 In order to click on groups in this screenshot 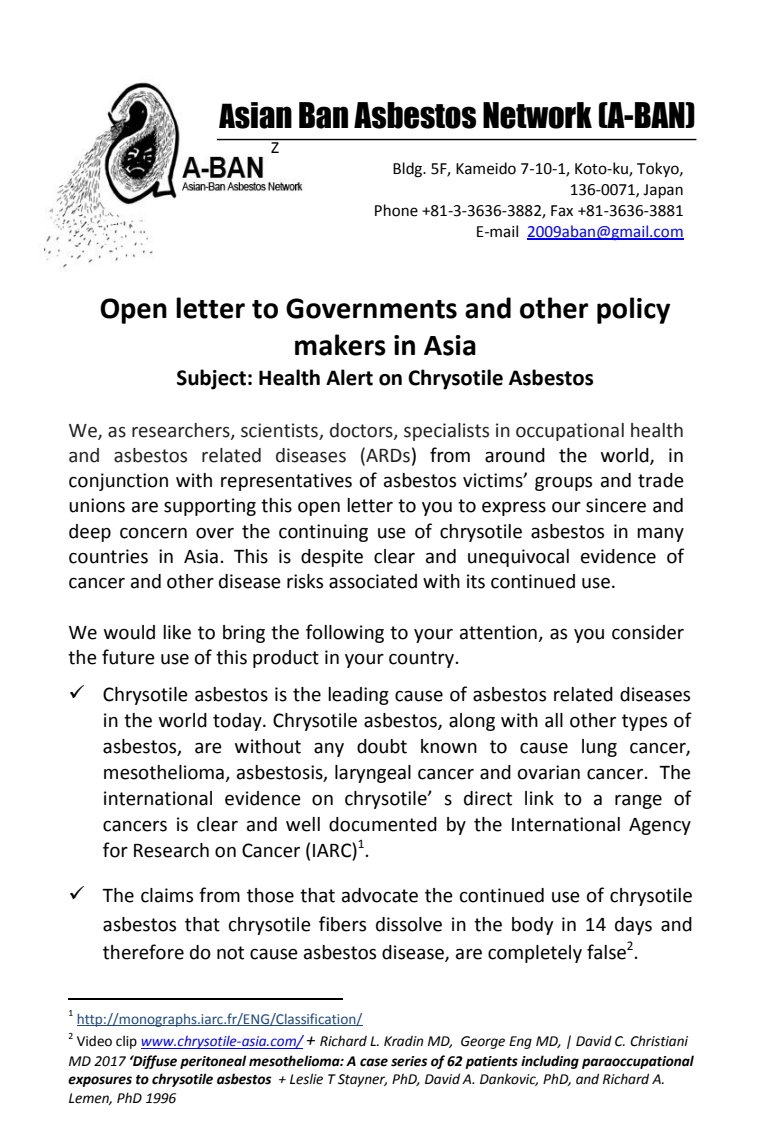, I will do `click(563, 484)`.
